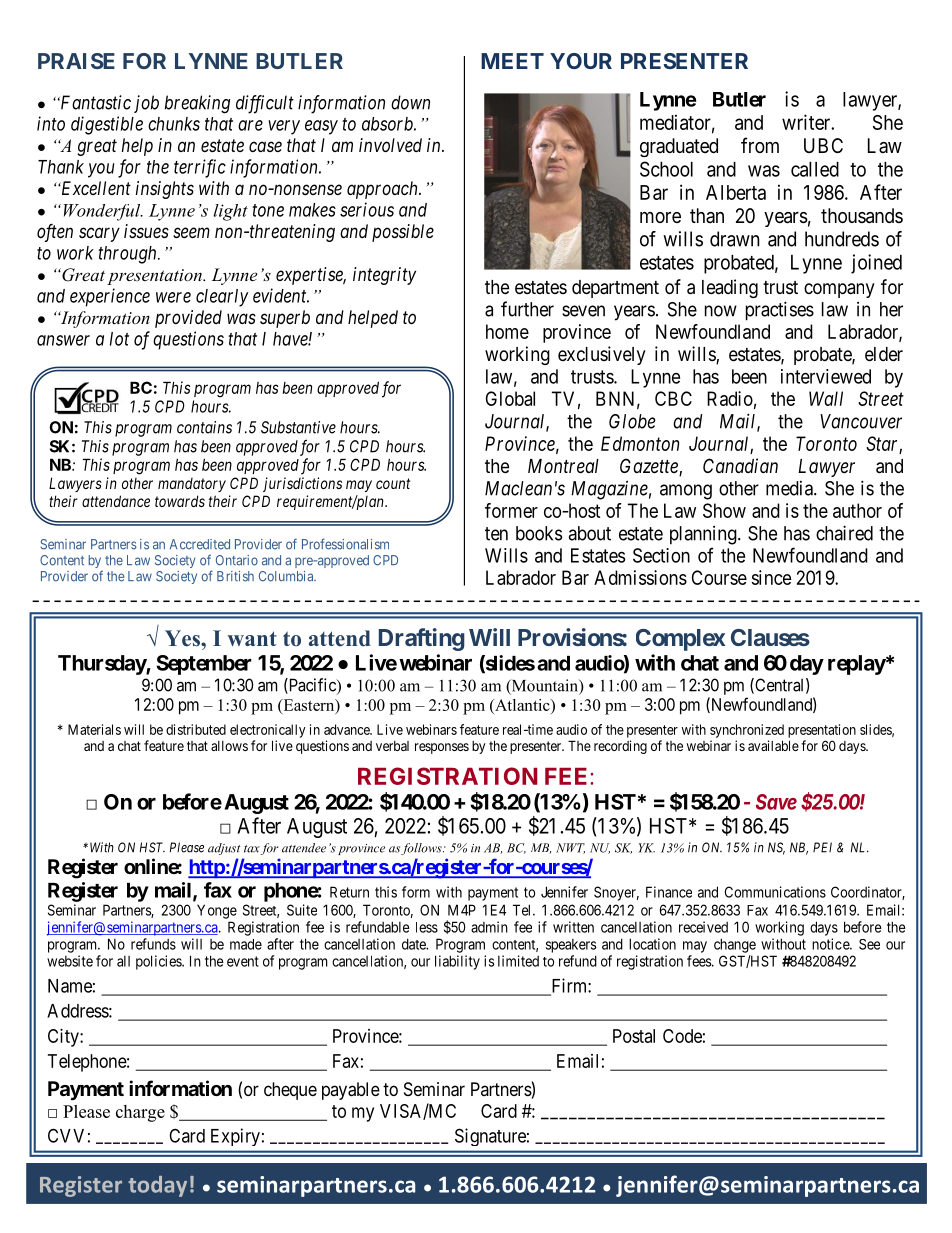 This screenshot has width=952, height=1233. Describe the element at coordinates (345, 544) in the screenshot. I see `Professionalism` at that location.
